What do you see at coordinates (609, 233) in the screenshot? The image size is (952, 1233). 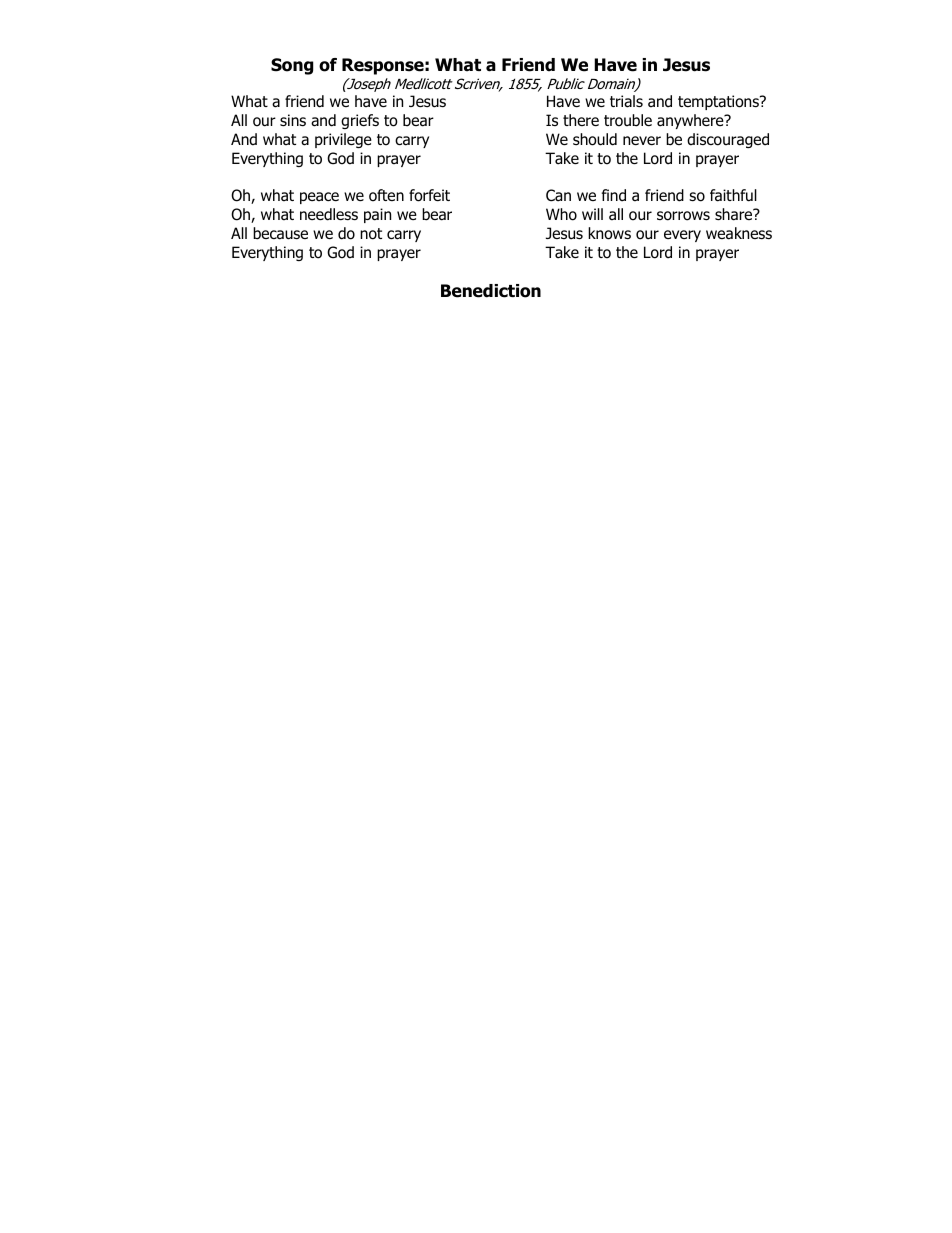 I see `knows` at bounding box center [609, 233].
